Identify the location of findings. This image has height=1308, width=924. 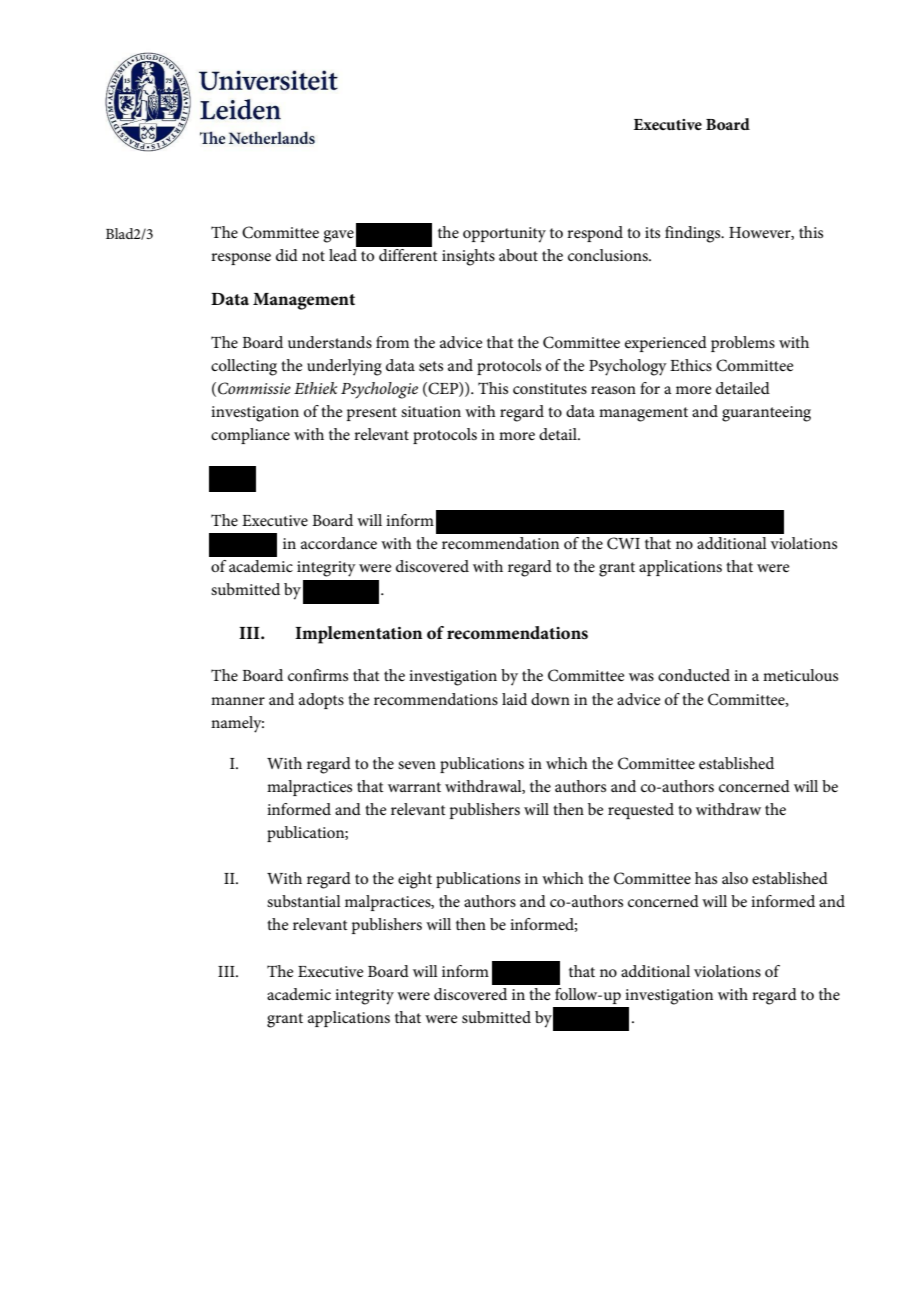
(694, 234).
